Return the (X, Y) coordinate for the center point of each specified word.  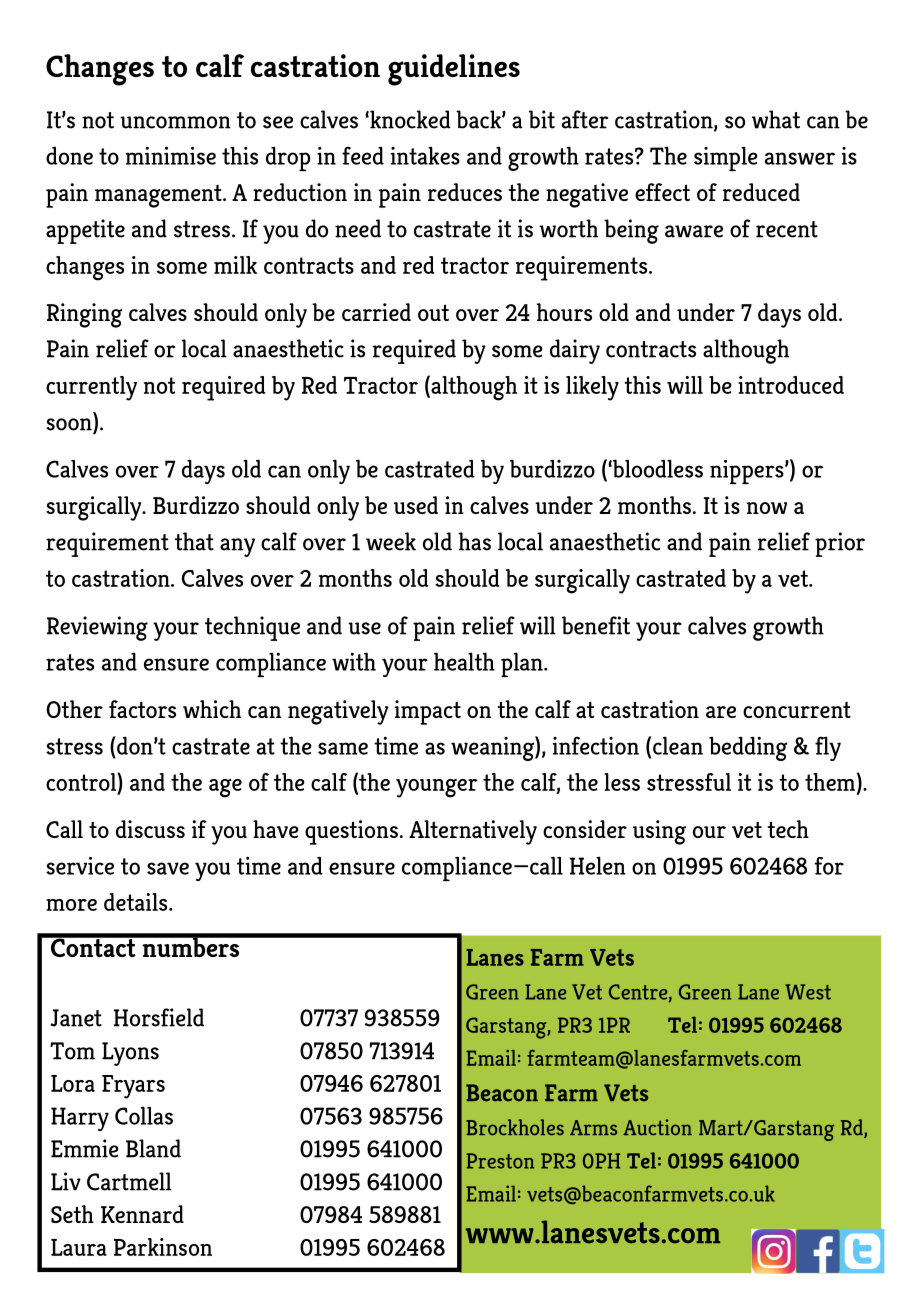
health (464, 661)
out (433, 312)
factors (142, 709)
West (808, 992)
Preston (500, 1161)
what (776, 119)
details (137, 902)
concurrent (797, 710)
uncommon (175, 122)
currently (91, 388)
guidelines (454, 70)
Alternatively (473, 832)
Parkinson (163, 1247)
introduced (791, 385)
